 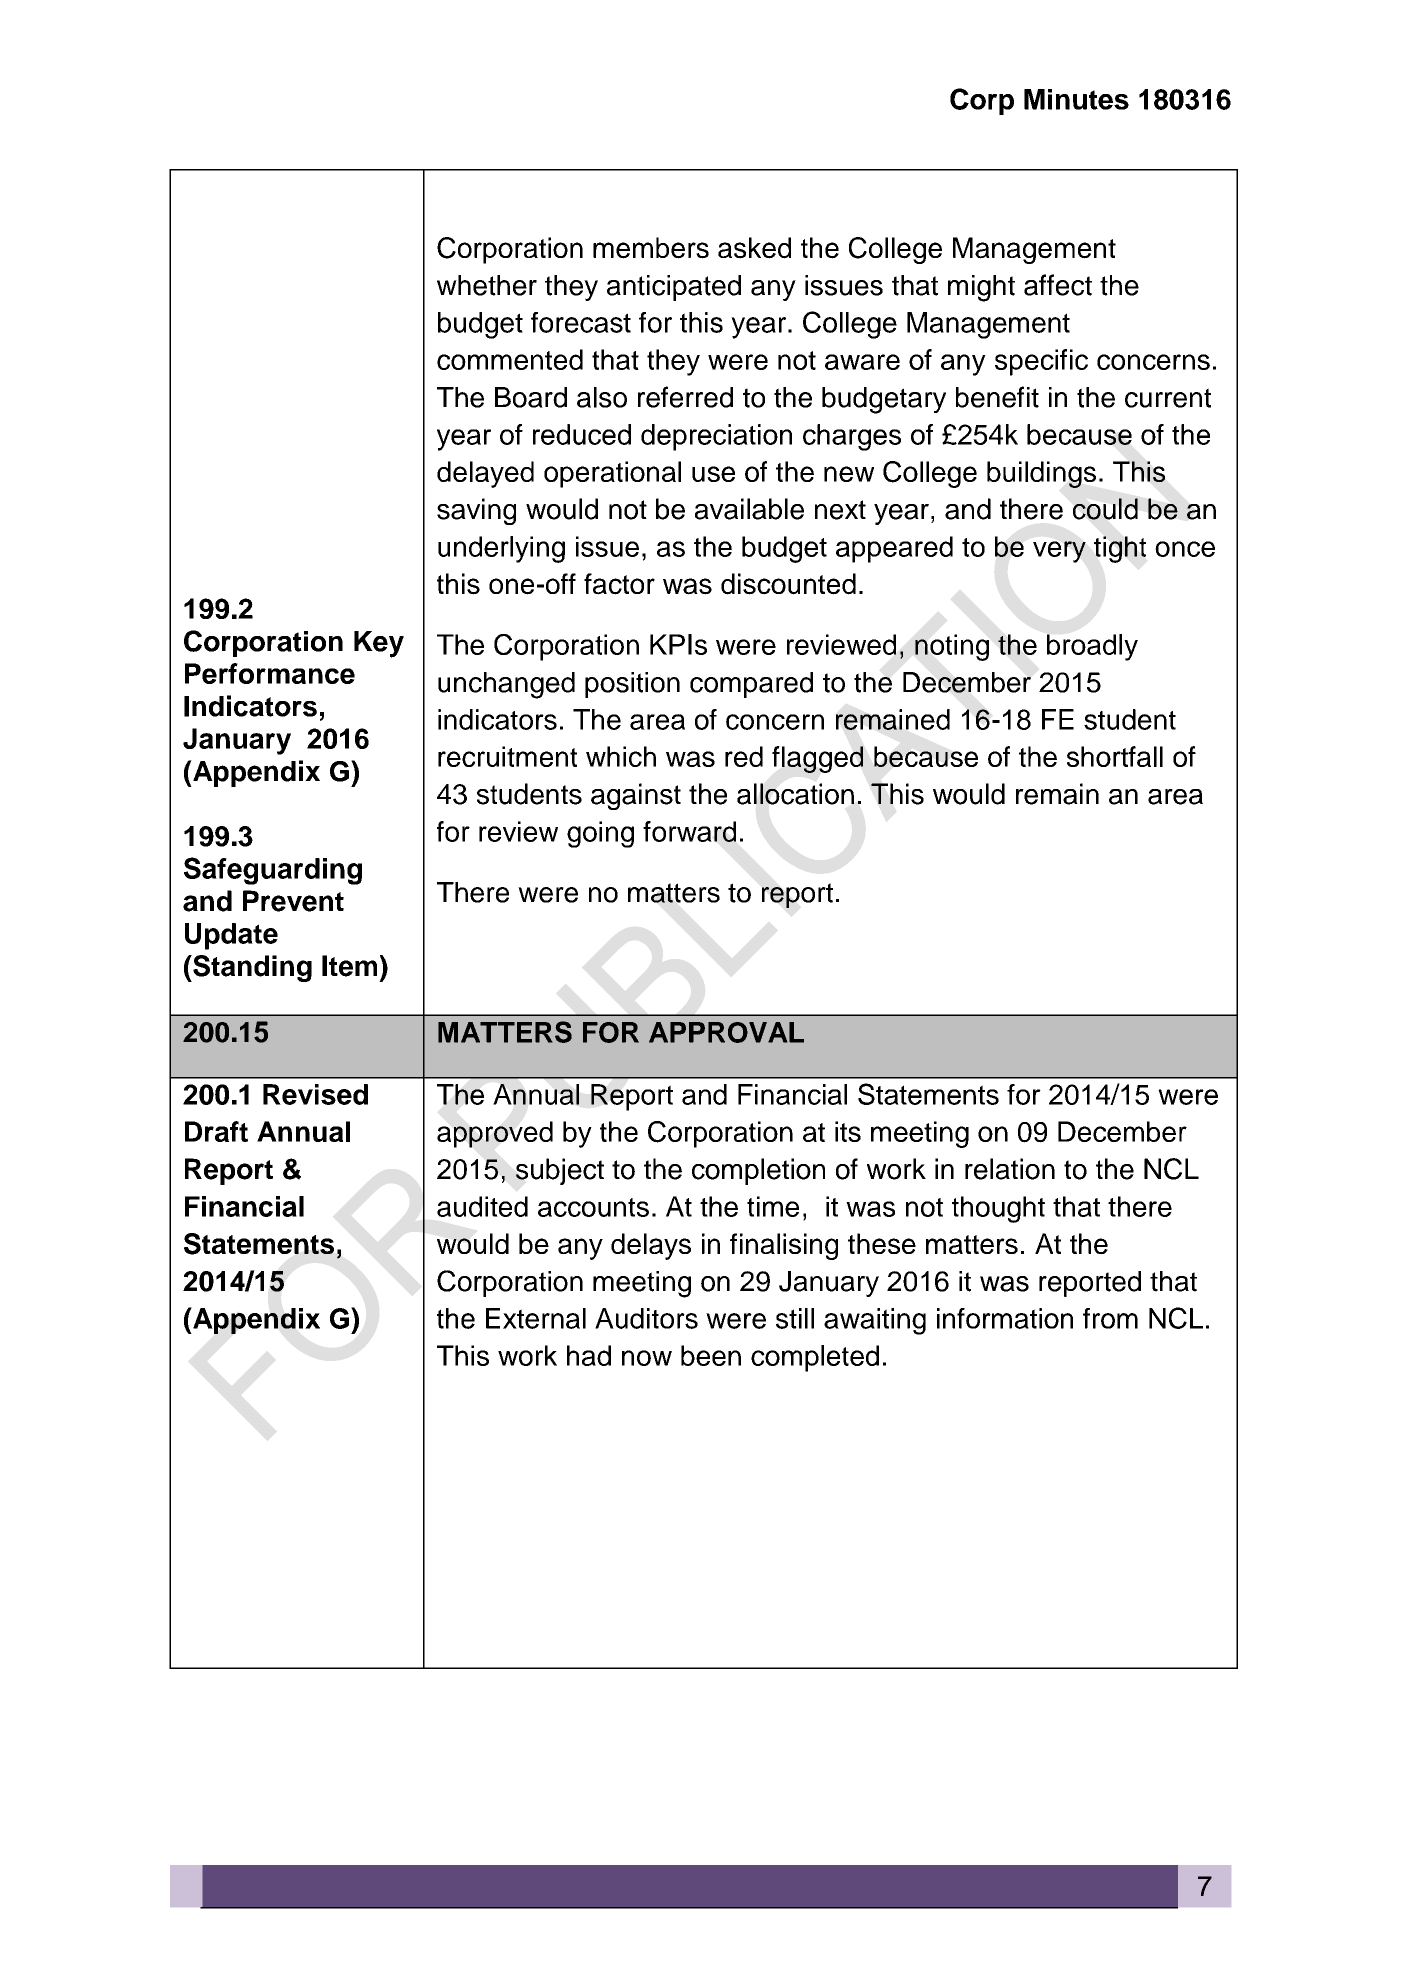 I want to click on Performance, so click(x=270, y=673).
